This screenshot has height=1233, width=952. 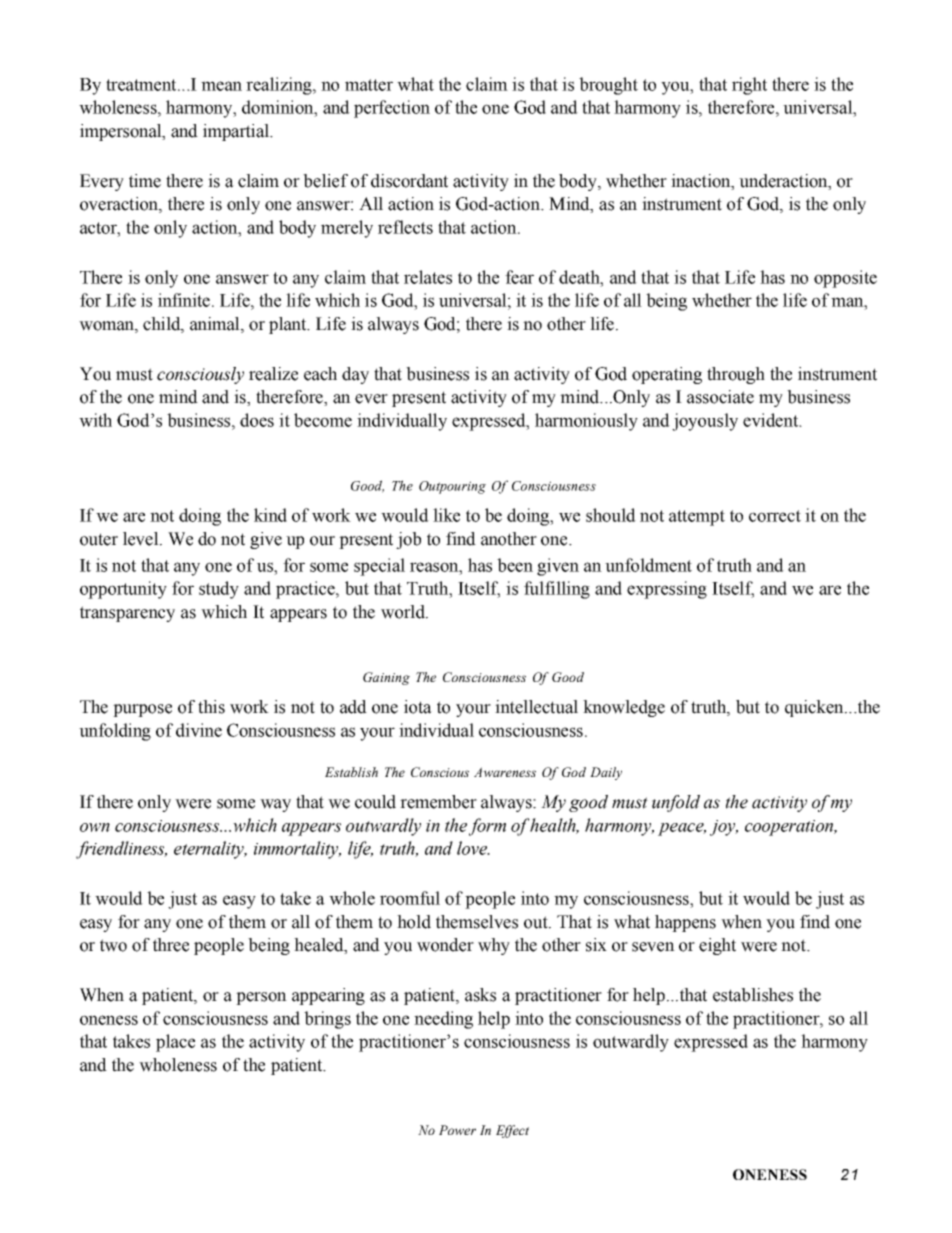 I want to click on study, so click(x=219, y=590).
